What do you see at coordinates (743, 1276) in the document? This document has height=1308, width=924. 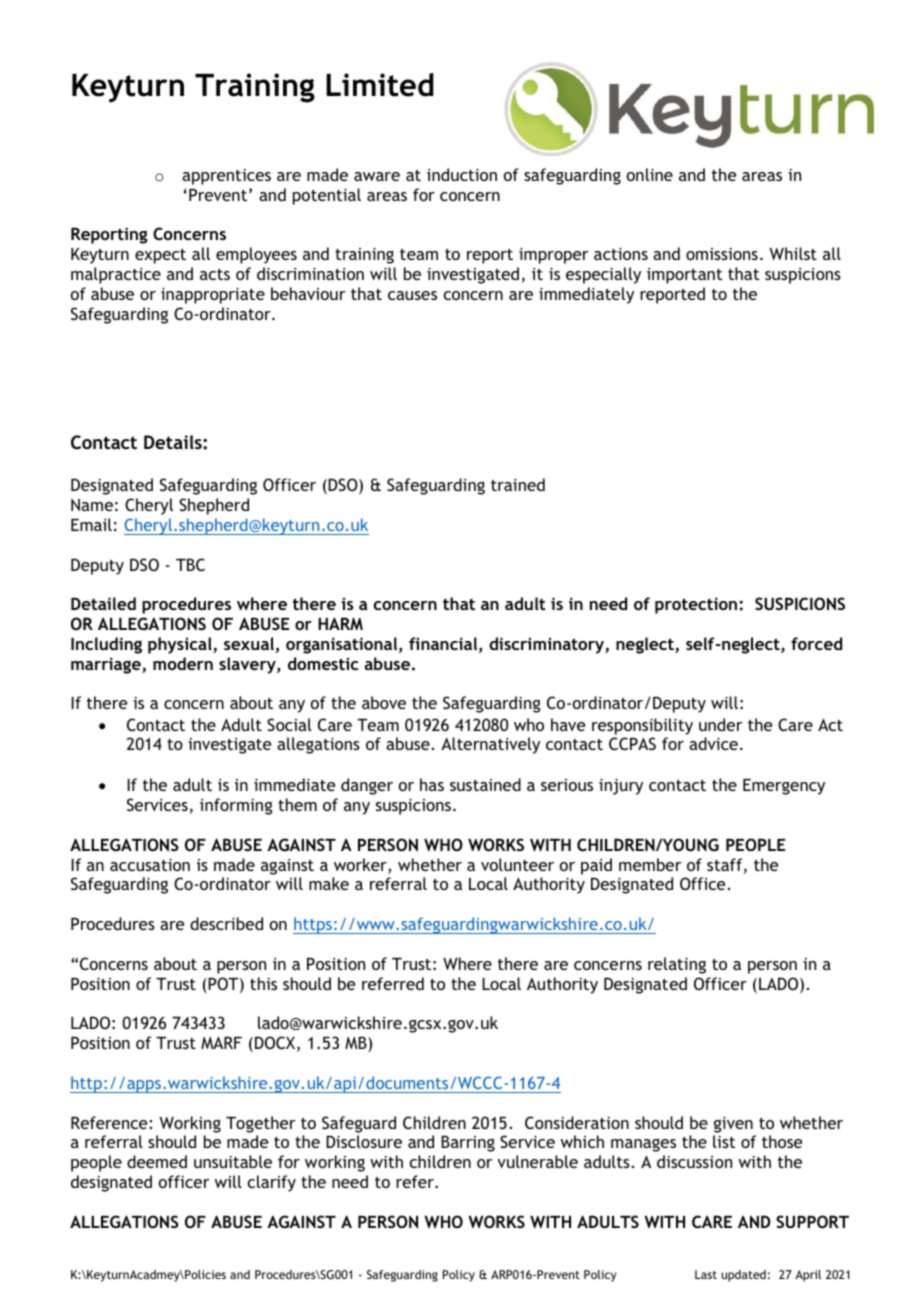 I see `updated` at bounding box center [743, 1276].
